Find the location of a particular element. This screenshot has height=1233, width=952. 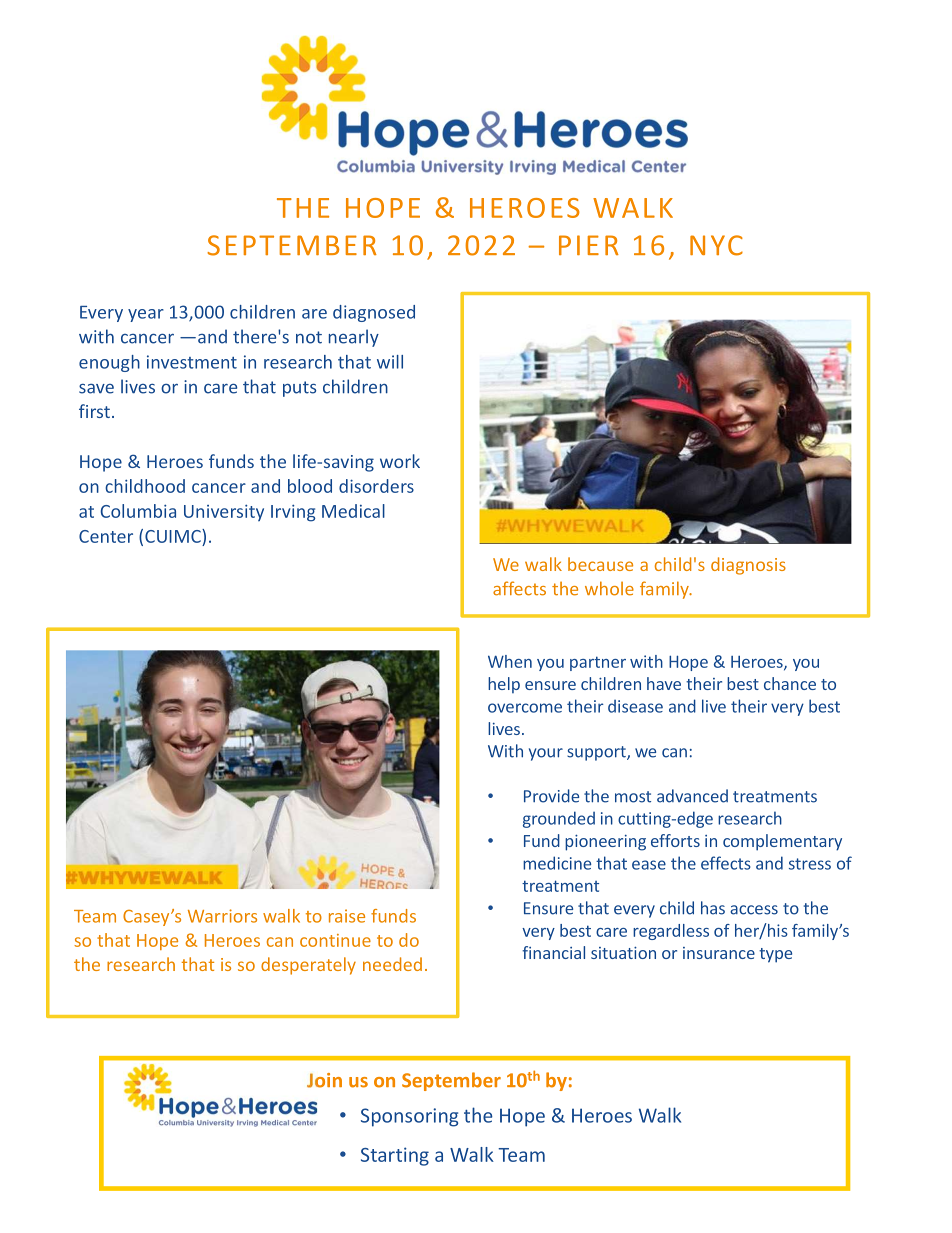

affects is located at coordinates (519, 588).
